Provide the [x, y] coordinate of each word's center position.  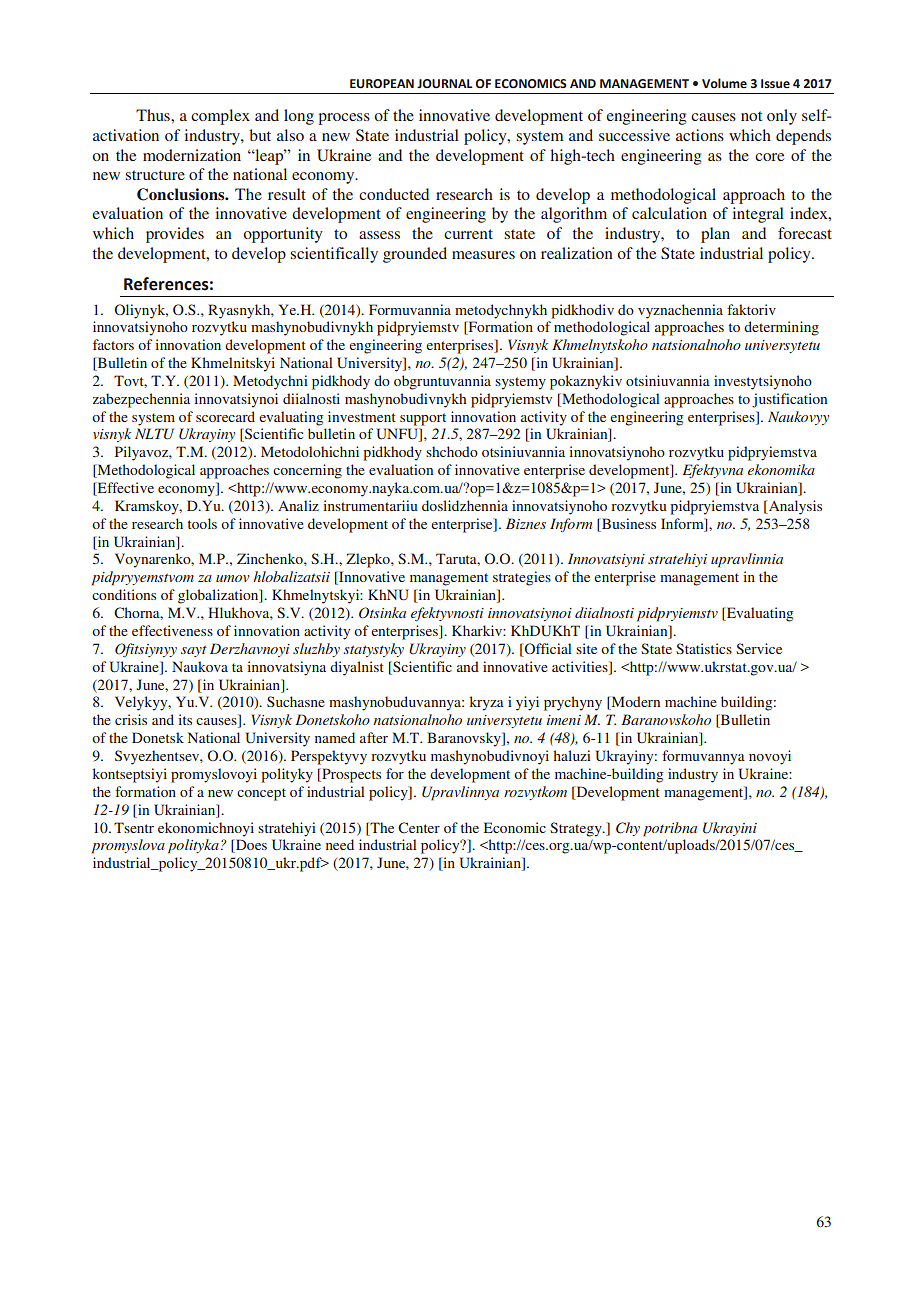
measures [483, 255]
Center [419, 827]
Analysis [794, 507]
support [423, 419]
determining [781, 328]
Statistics [704, 648]
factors [113, 344]
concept [261, 794]
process [344, 119]
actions [700, 135]
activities [581, 666]
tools [202, 523]
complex [220, 117]
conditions [124, 594]
